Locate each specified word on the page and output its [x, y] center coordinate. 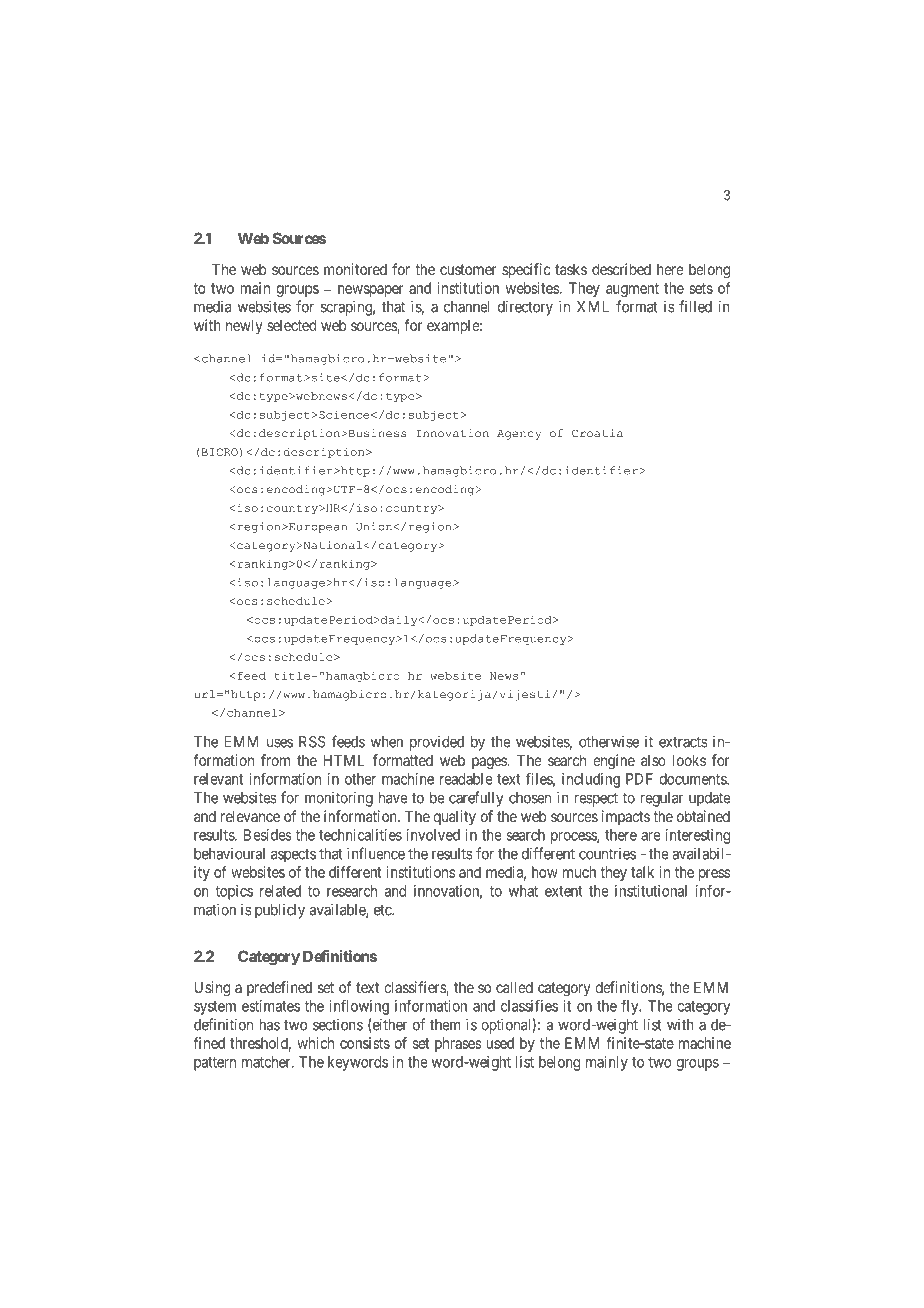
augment [632, 290]
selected [291, 325]
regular [662, 799]
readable [466, 779]
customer [468, 269]
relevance [250, 816]
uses [280, 743]
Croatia [597, 433]
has [270, 1025]
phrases [458, 1044]
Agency [519, 435]
